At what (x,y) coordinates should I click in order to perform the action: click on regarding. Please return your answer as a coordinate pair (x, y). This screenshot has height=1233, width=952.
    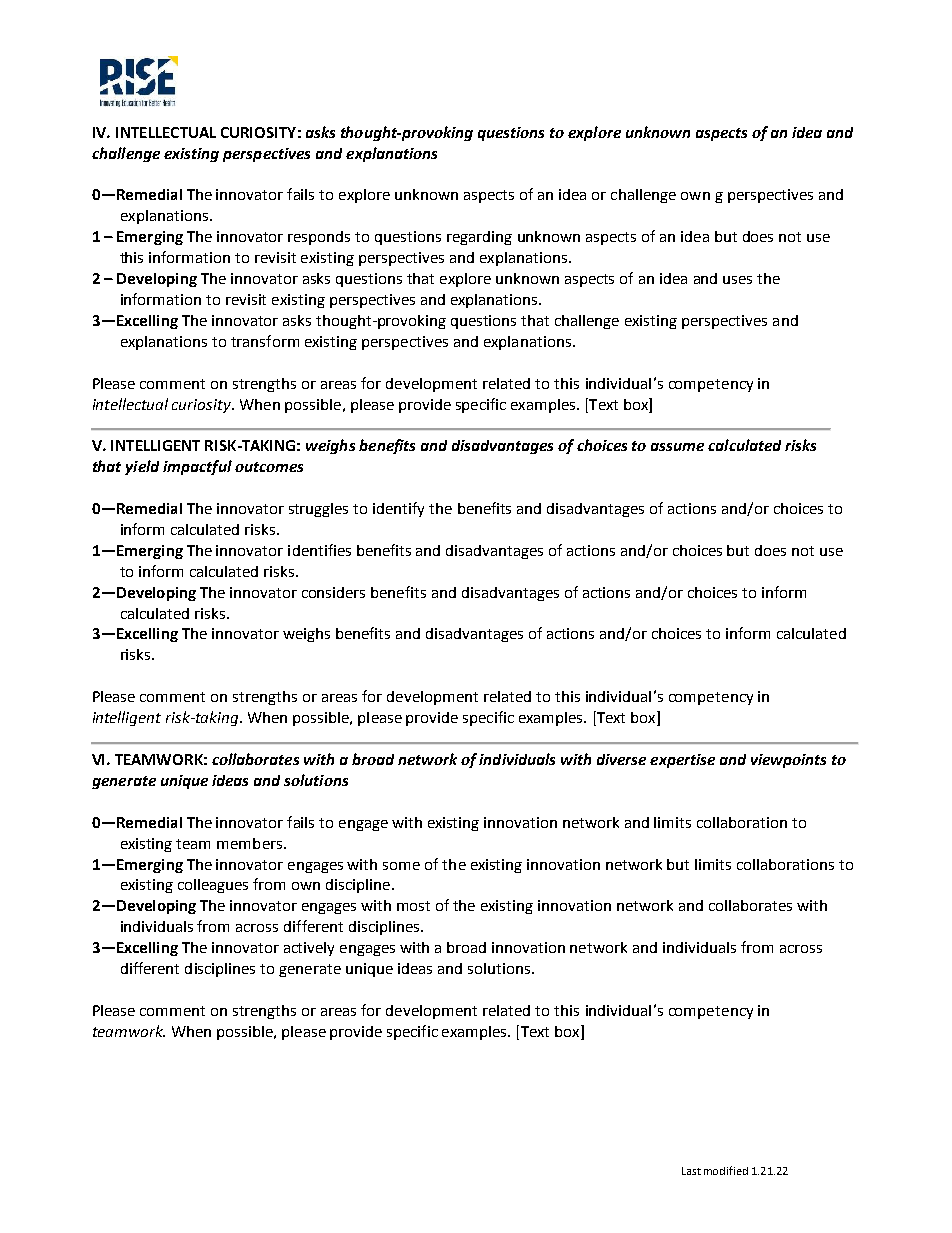
    Looking at the image, I should click on (479, 238).
